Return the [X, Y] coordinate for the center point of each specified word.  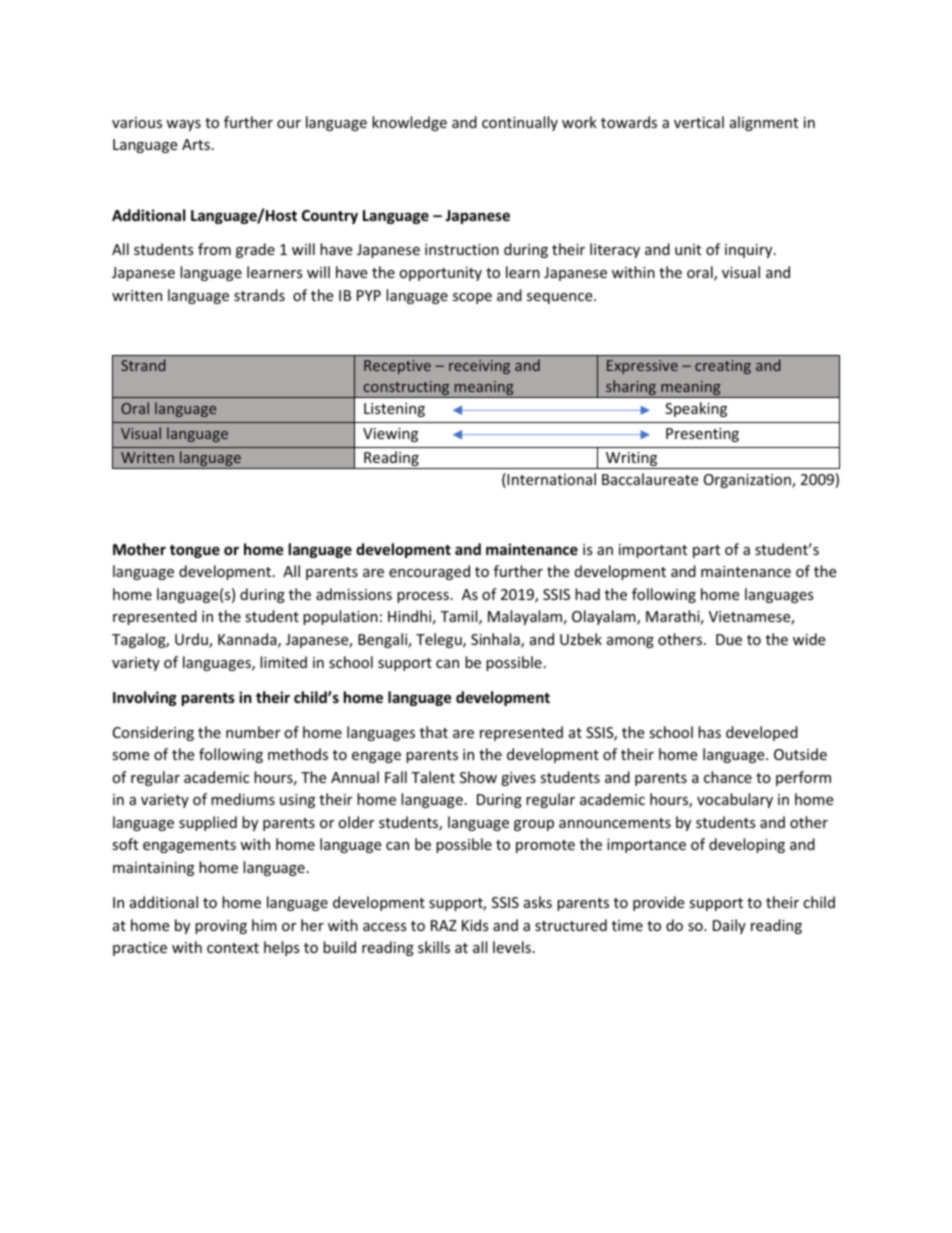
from [214, 249]
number [253, 732]
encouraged [429, 572]
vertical [699, 122]
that [434, 732]
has [709, 732]
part [706, 551]
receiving [479, 367]
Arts [196, 144]
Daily [729, 926]
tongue [195, 551]
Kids [475, 925]
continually [520, 123]
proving [221, 927]
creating [723, 367]
